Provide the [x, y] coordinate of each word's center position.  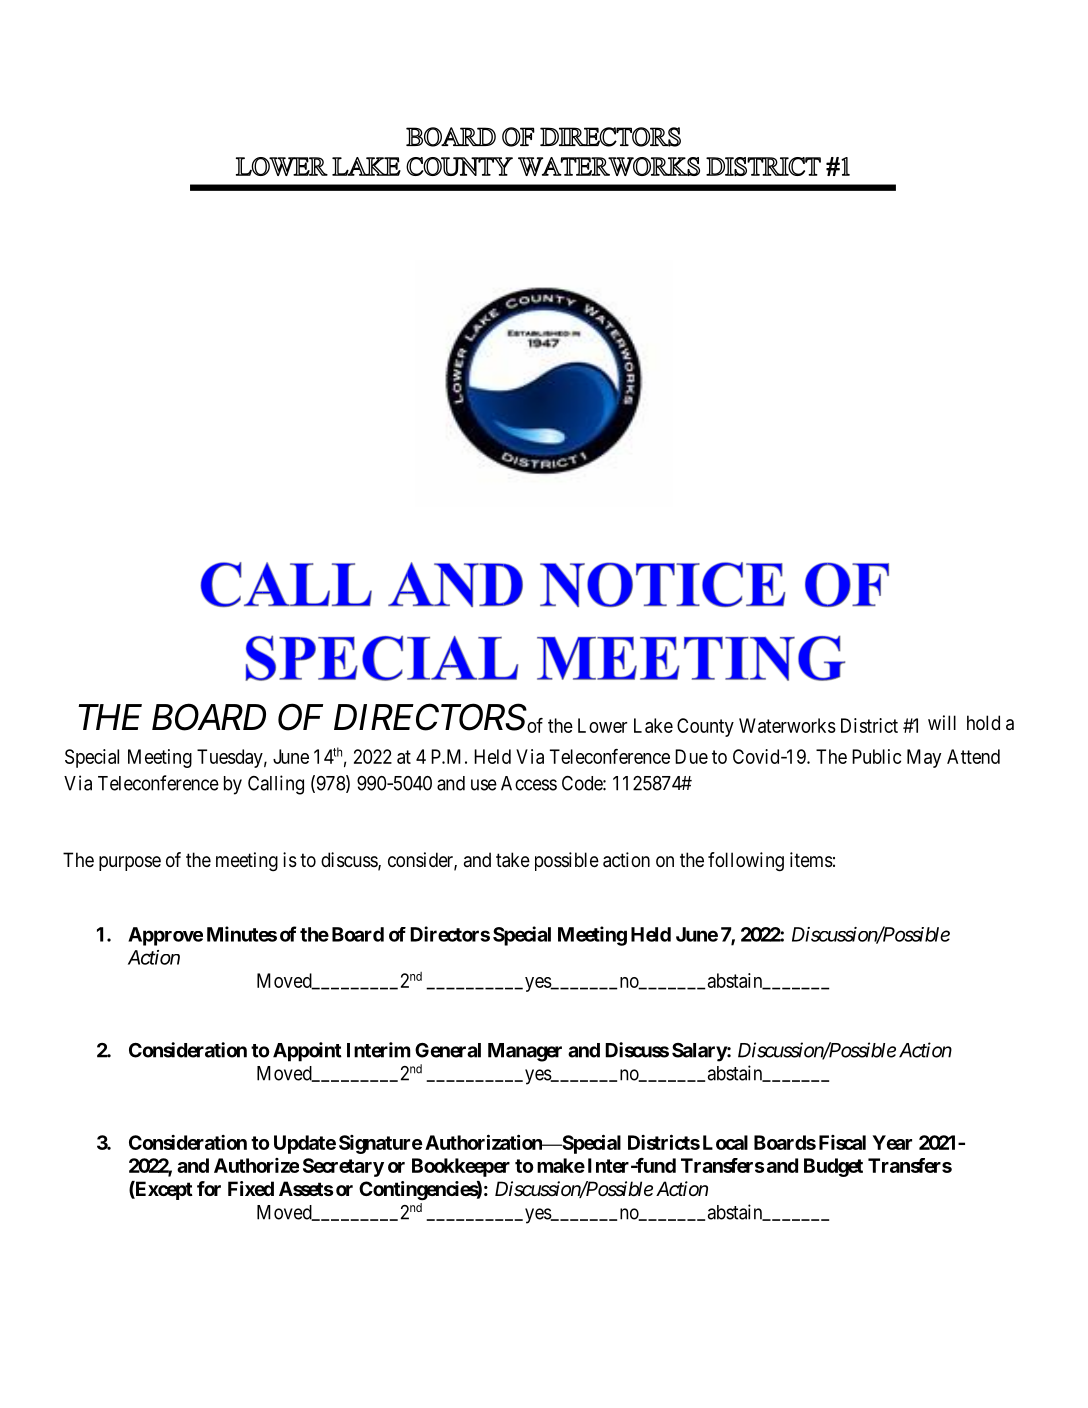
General [448, 1050]
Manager [525, 1052]
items [811, 860]
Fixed [251, 1188]
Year [892, 1142]
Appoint [307, 1052]
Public [876, 756]
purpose [130, 863]
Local [725, 1142]
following [746, 862]
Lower [602, 725]
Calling [276, 785]
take [513, 860]
